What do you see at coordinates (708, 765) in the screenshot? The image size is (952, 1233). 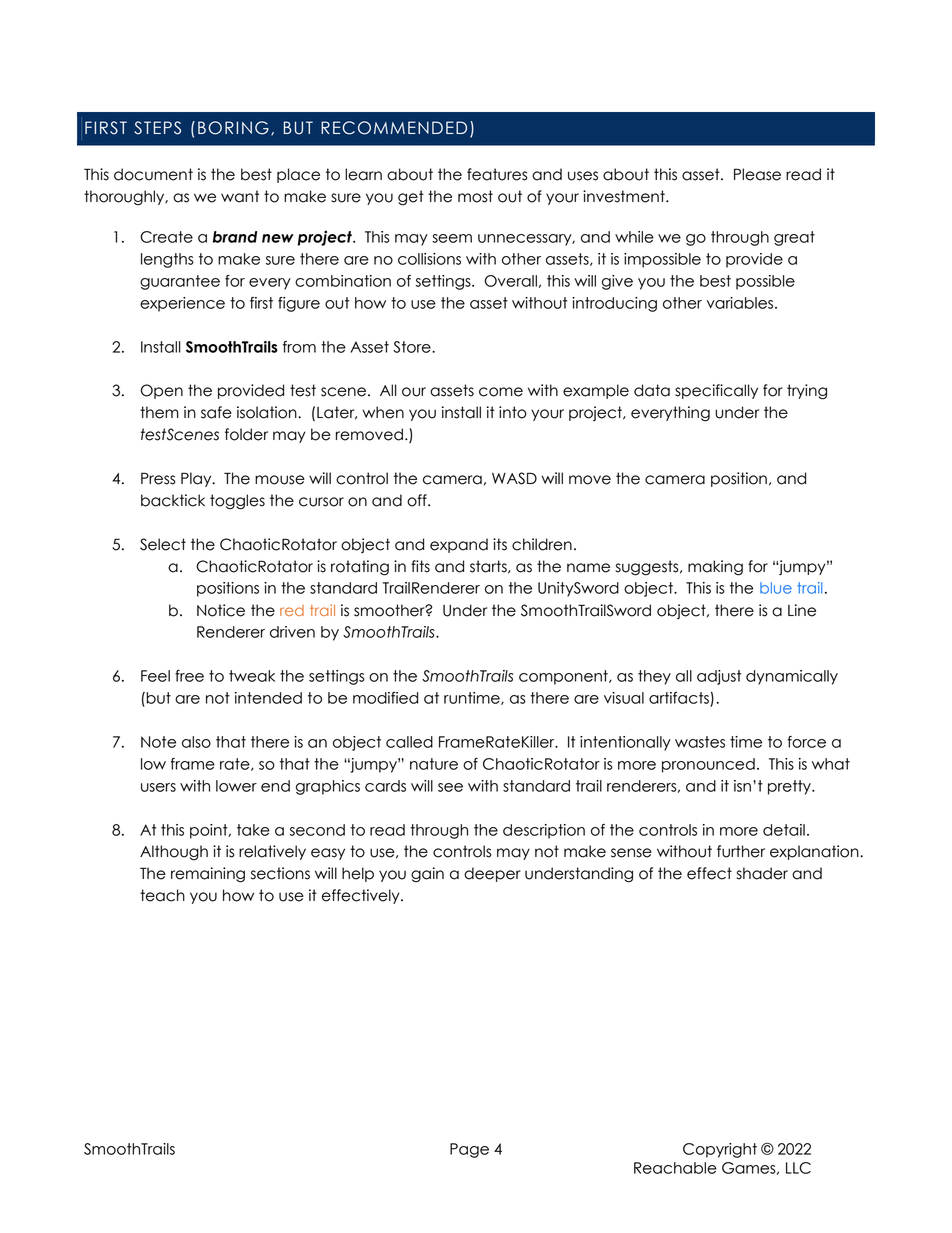 I see `pronounced` at bounding box center [708, 765].
